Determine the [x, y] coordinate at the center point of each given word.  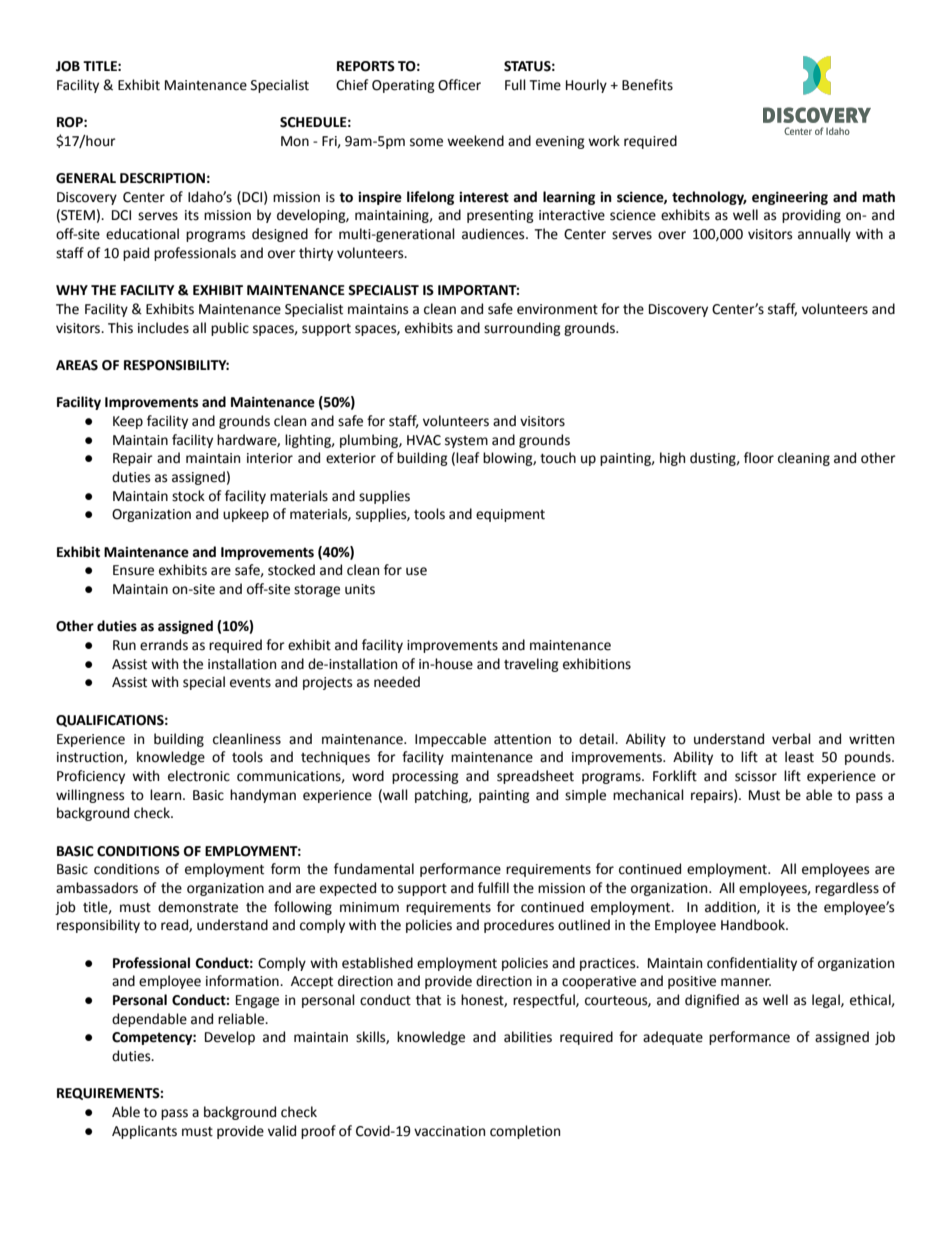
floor [759, 458]
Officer [459, 85]
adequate [673, 1038]
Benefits [647, 85]
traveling [531, 665]
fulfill [493, 888]
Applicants [144, 1132]
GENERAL [86, 178]
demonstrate [198, 907]
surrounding [522, 329]
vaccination [449, 1131]
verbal [791, 739]
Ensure [133, 570]
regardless [847, 889]
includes [163, 328]
